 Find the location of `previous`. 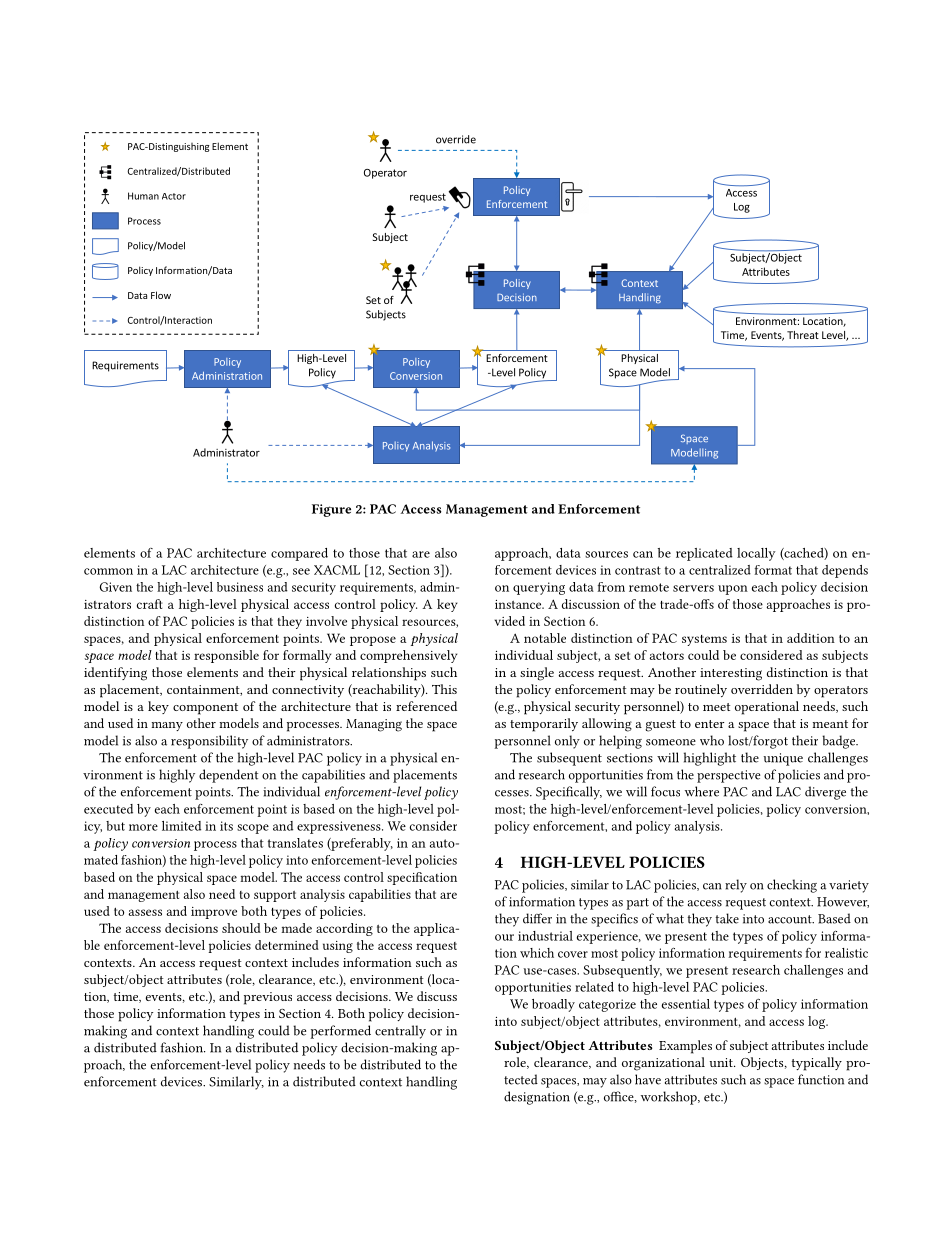

previous is located at coordinates (268, 998).
